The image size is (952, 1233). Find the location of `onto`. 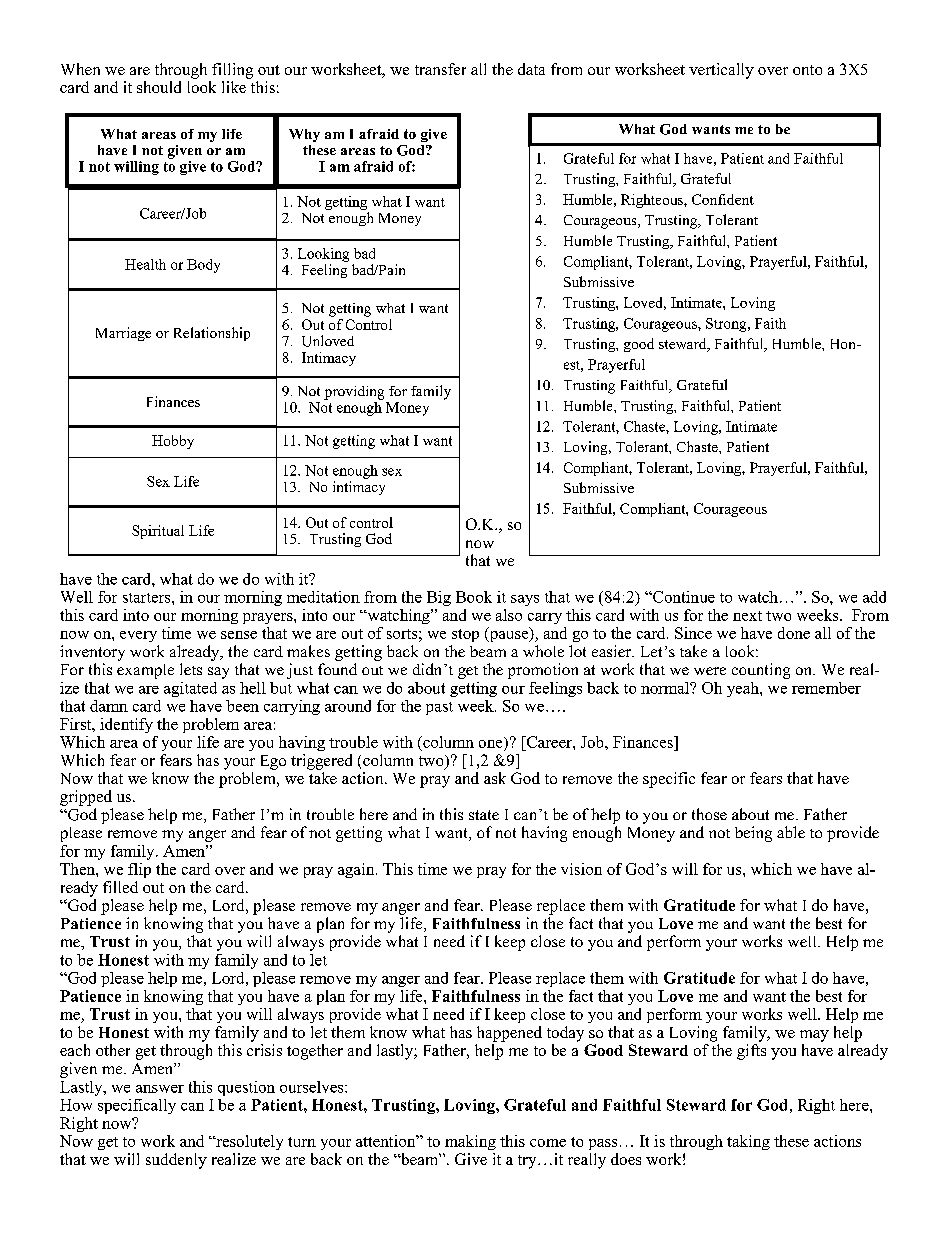

onto is located at coordinates (807, 70).
